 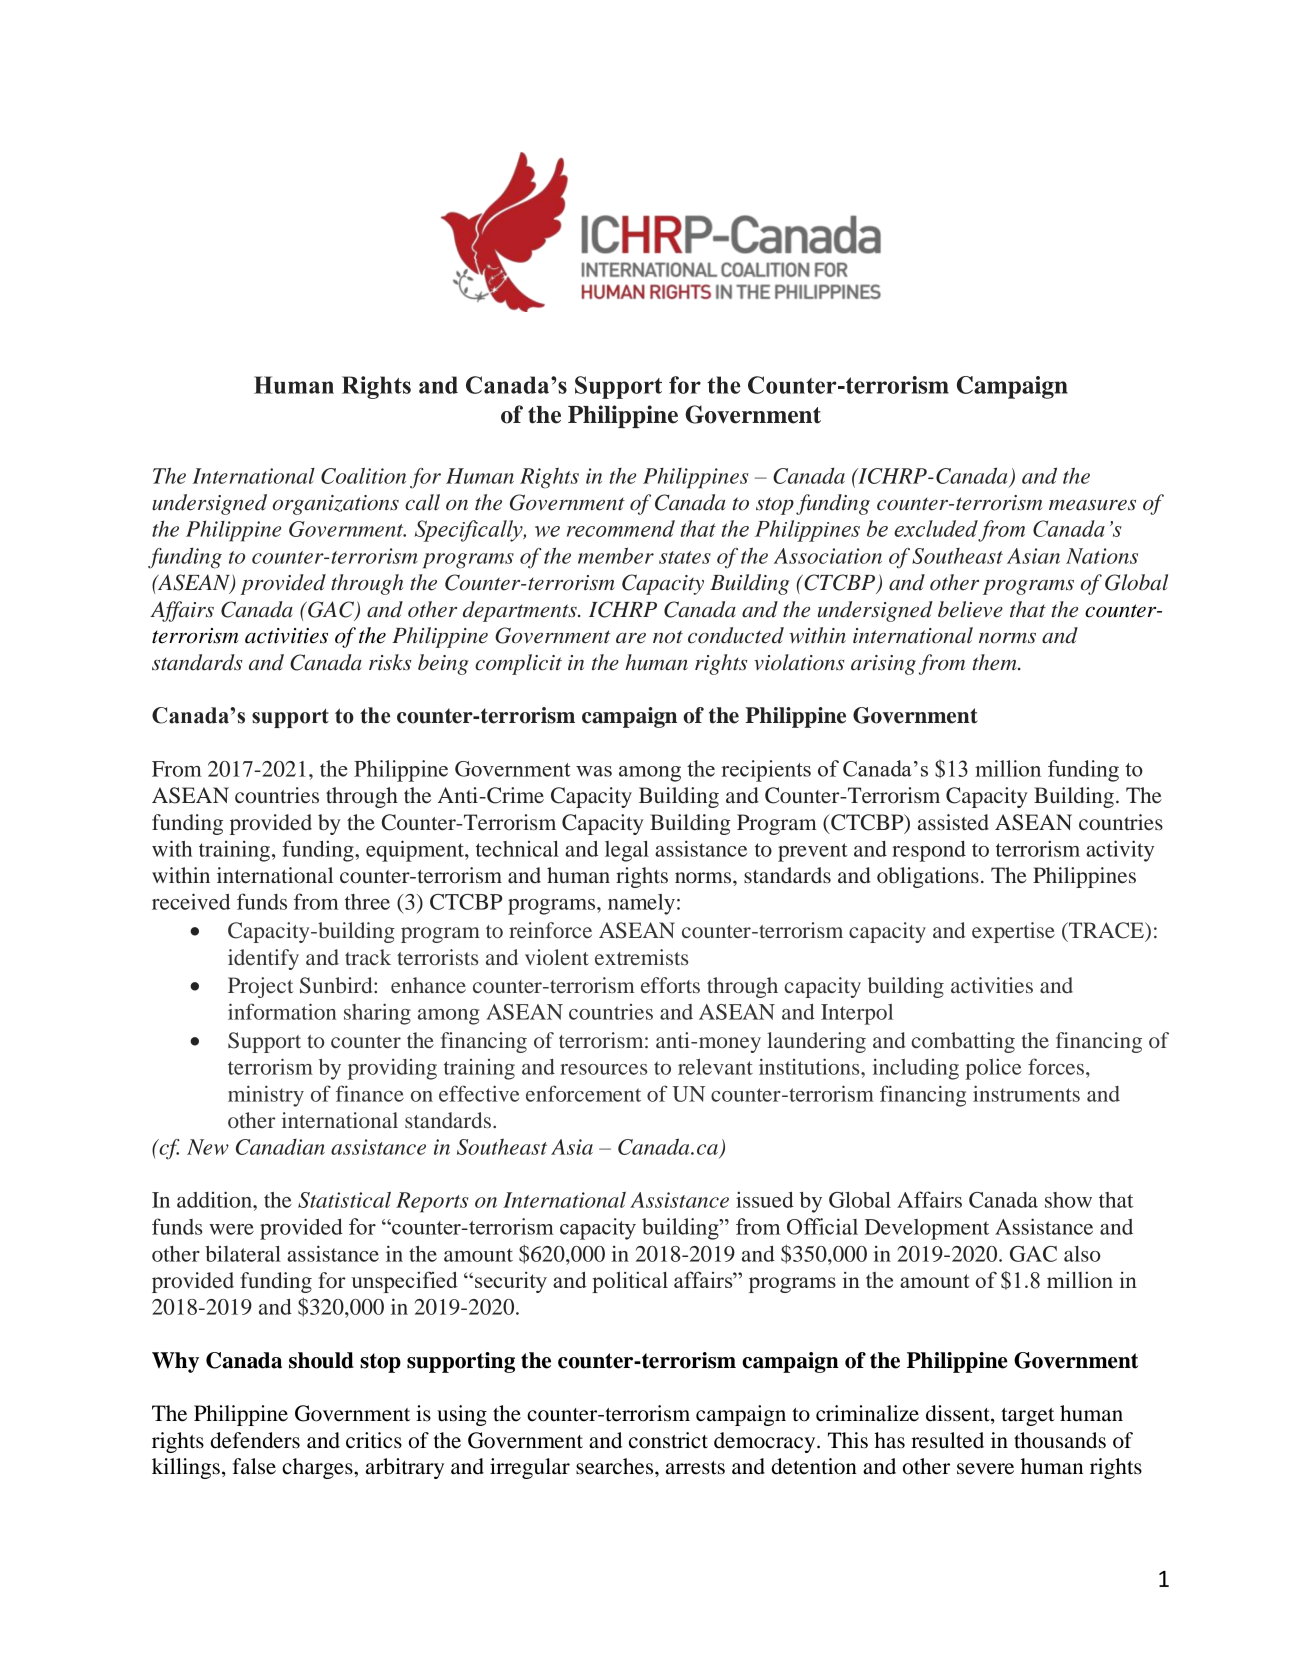 I want to click on obligations, so click(x=928, y=877).
